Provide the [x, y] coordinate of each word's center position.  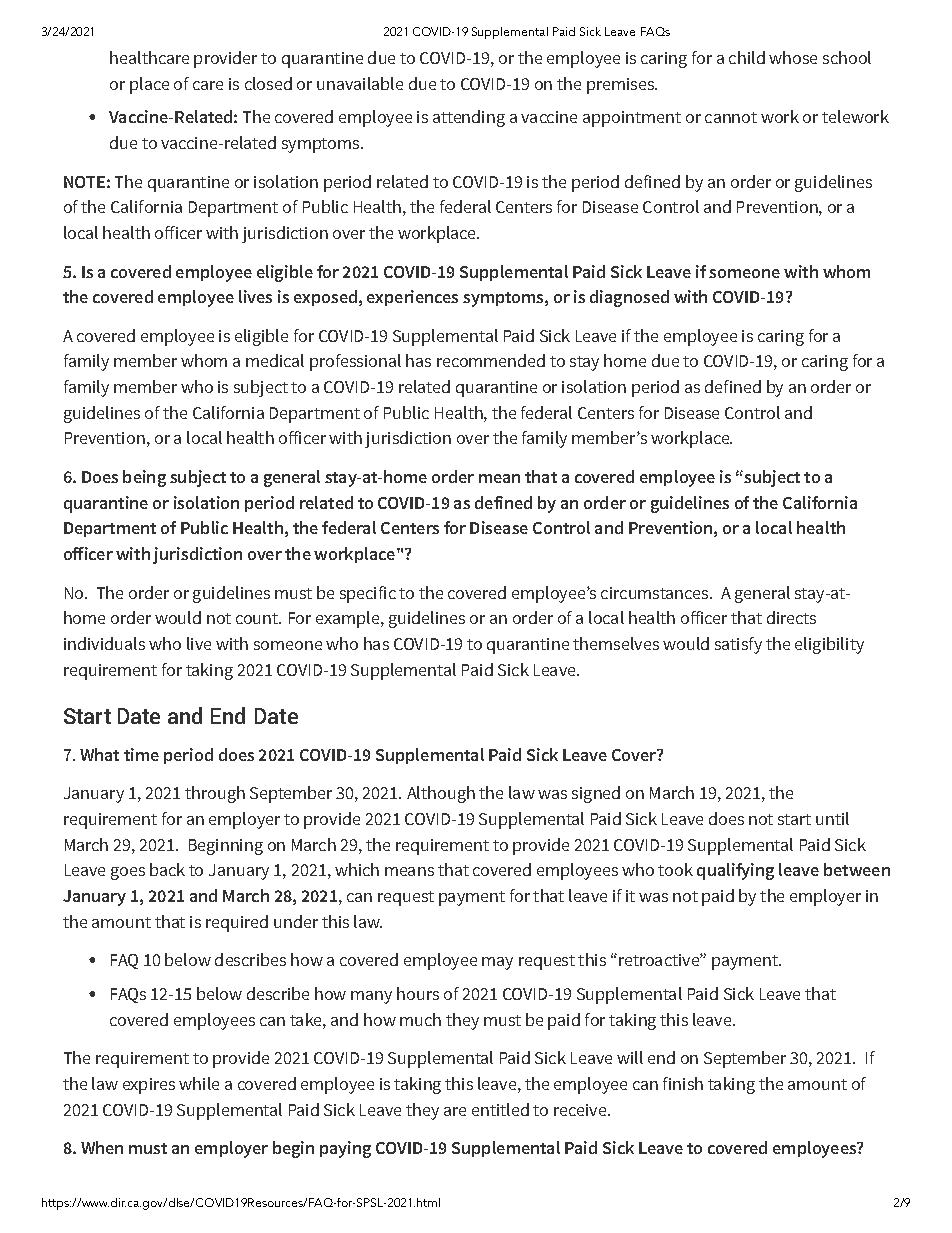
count [258, 618]
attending [469, 118]
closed [268, 83]
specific [368, 594]
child [747, 57]
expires [149, 1086]
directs [791, 617]
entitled [500, 1109]
